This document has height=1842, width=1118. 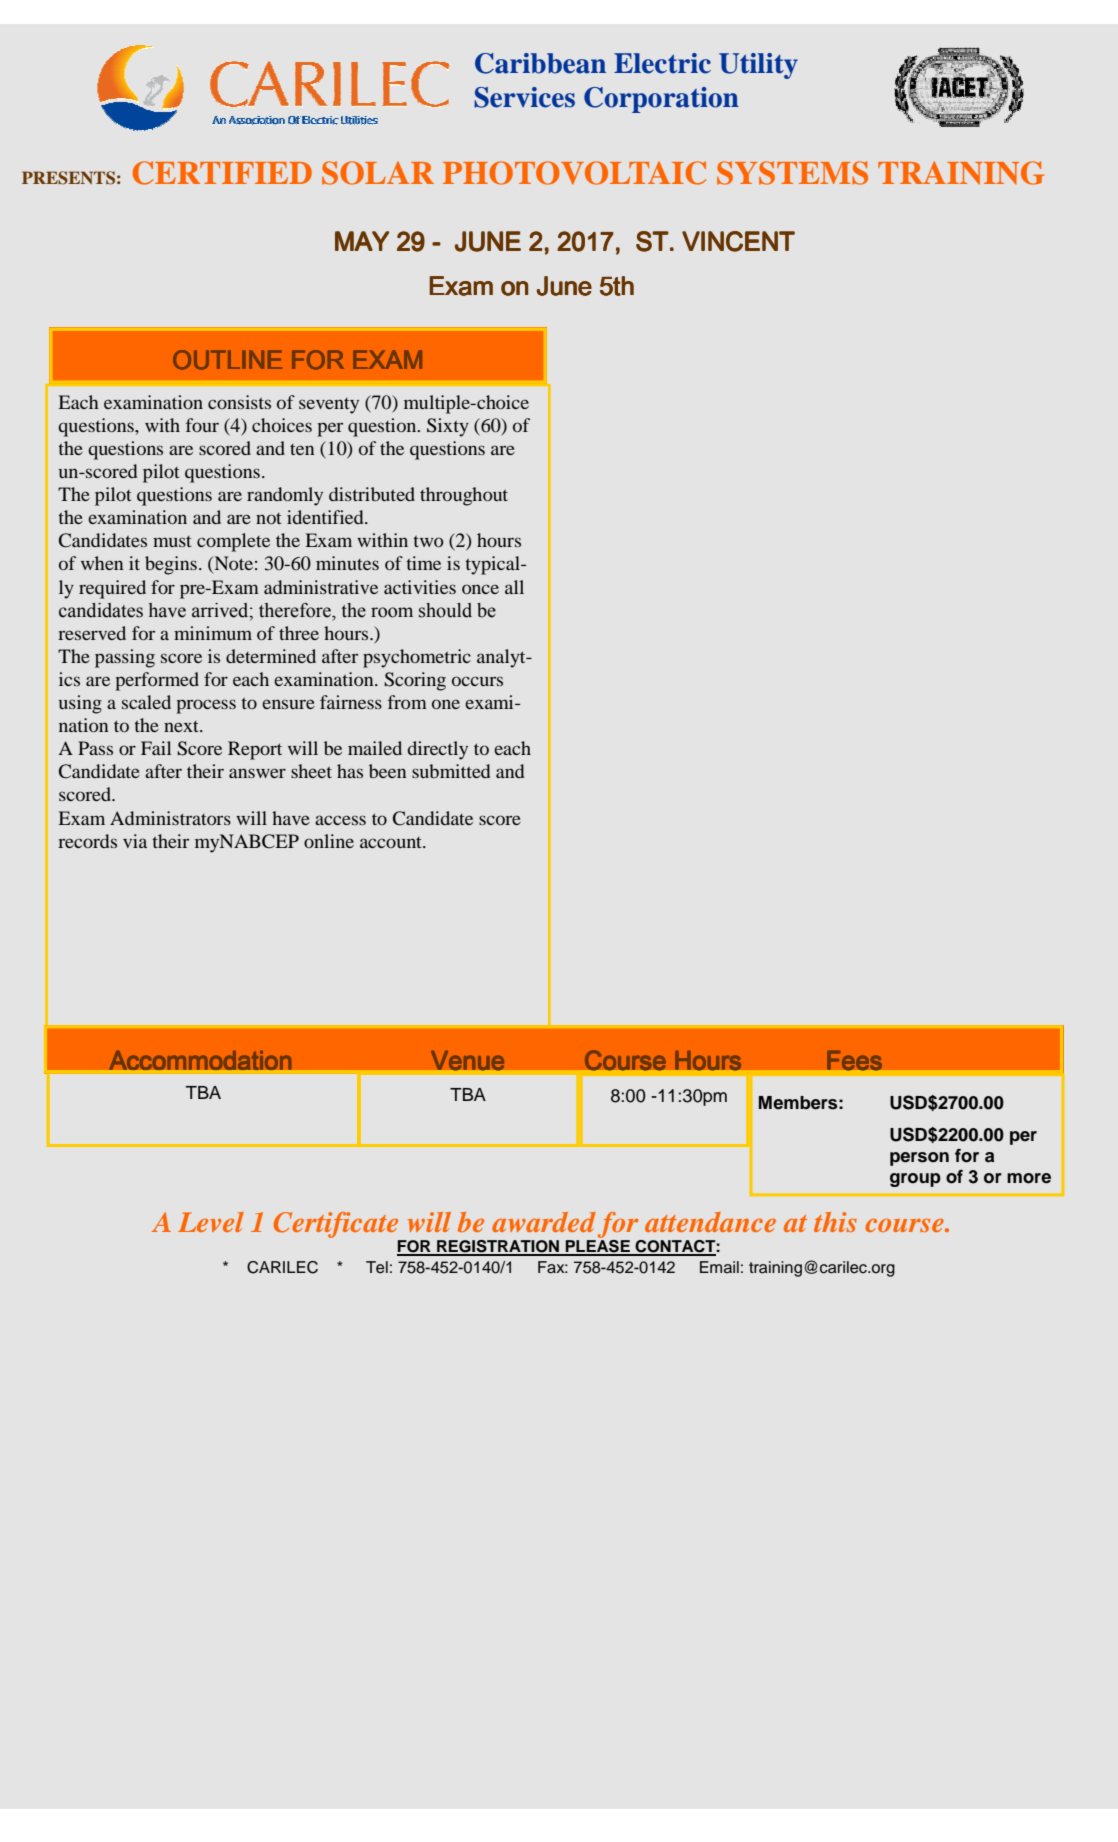 What do you see at coordinates (211, 1222) in the document?
I see `Level` at bounding box center [211, 1222].
